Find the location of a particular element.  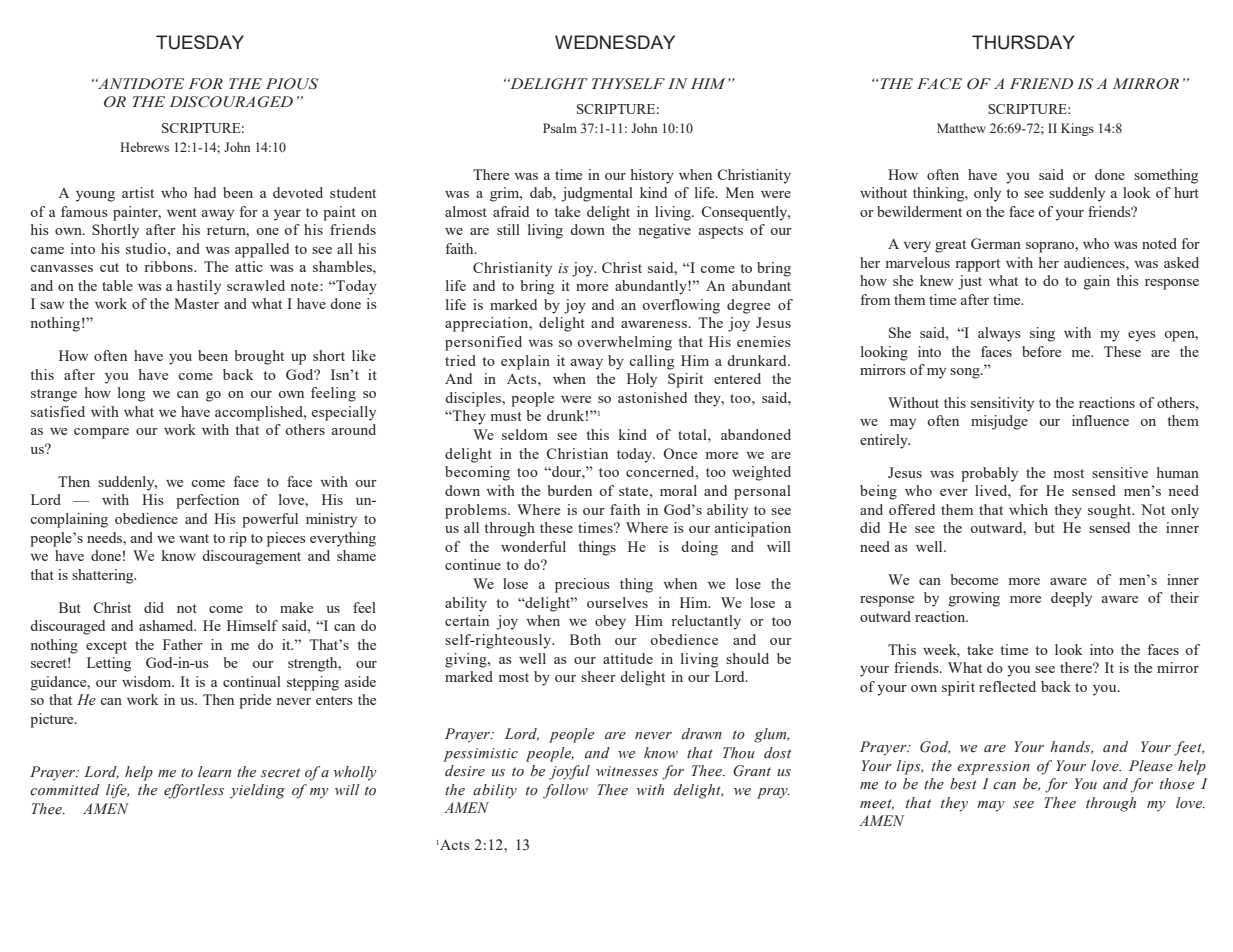

overflowing is located at coordinates (681, 306).
